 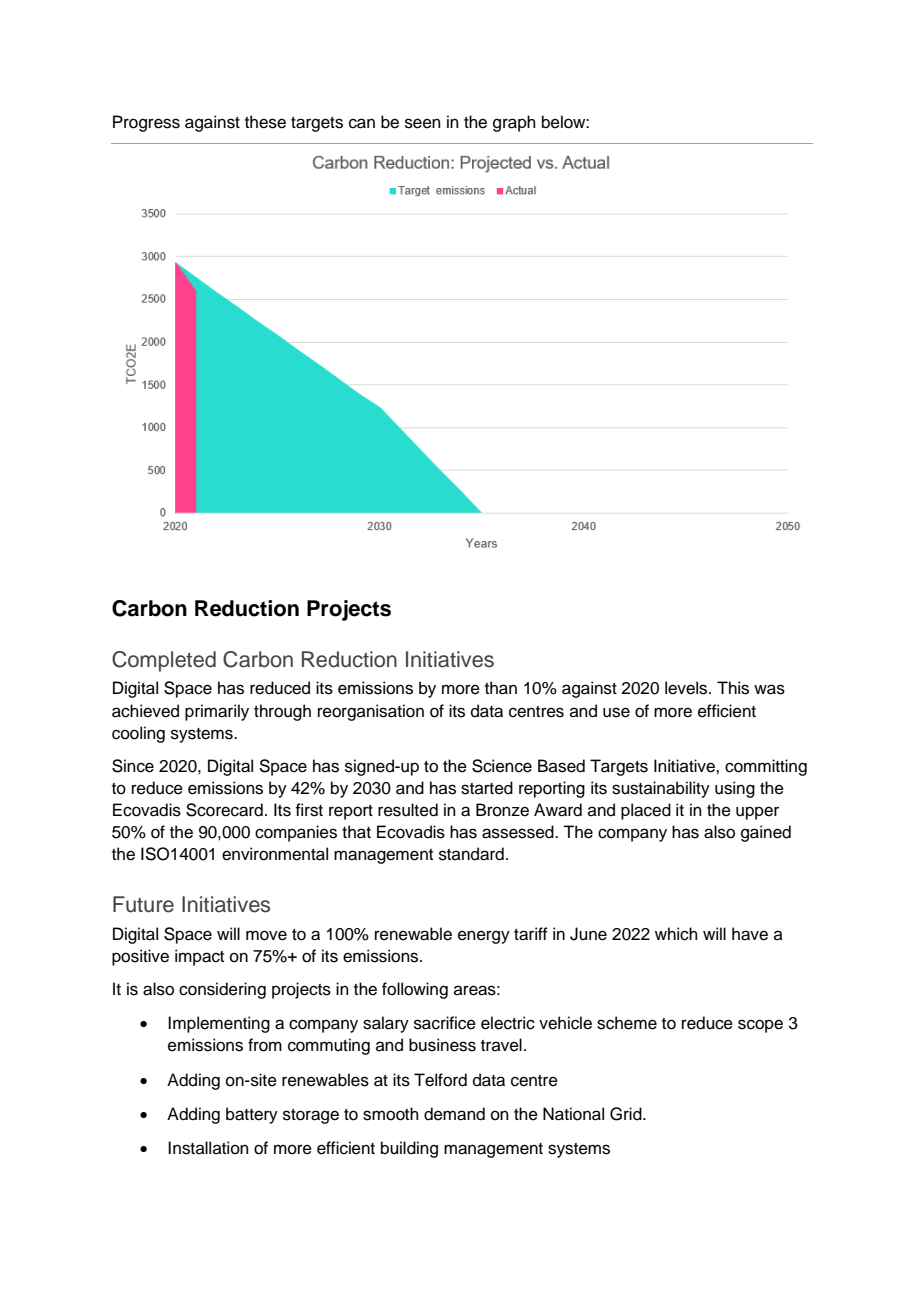 I want to click on seen, so click(x=423, y=123).
